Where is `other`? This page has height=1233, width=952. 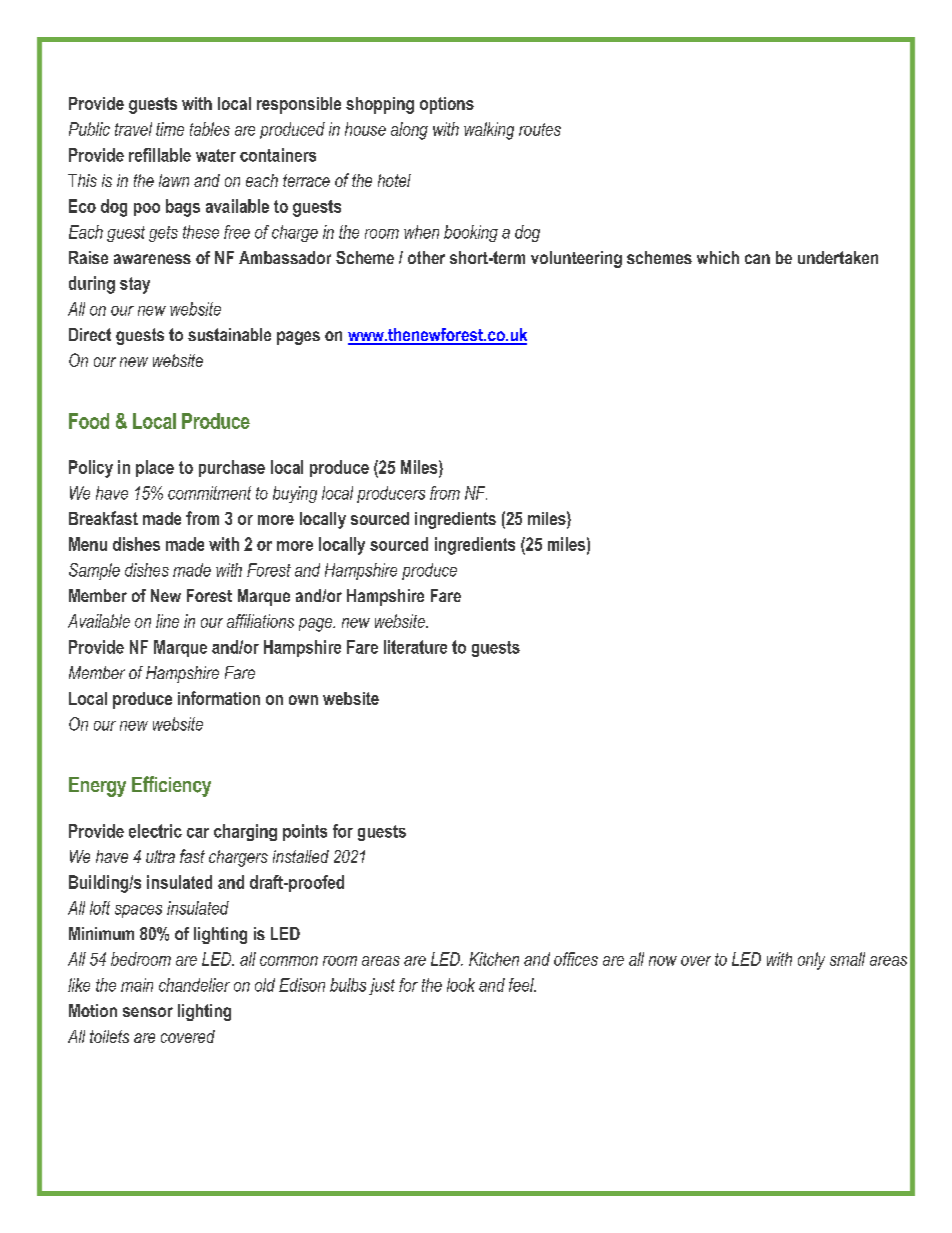 other is located at coordinates (426, 257).
